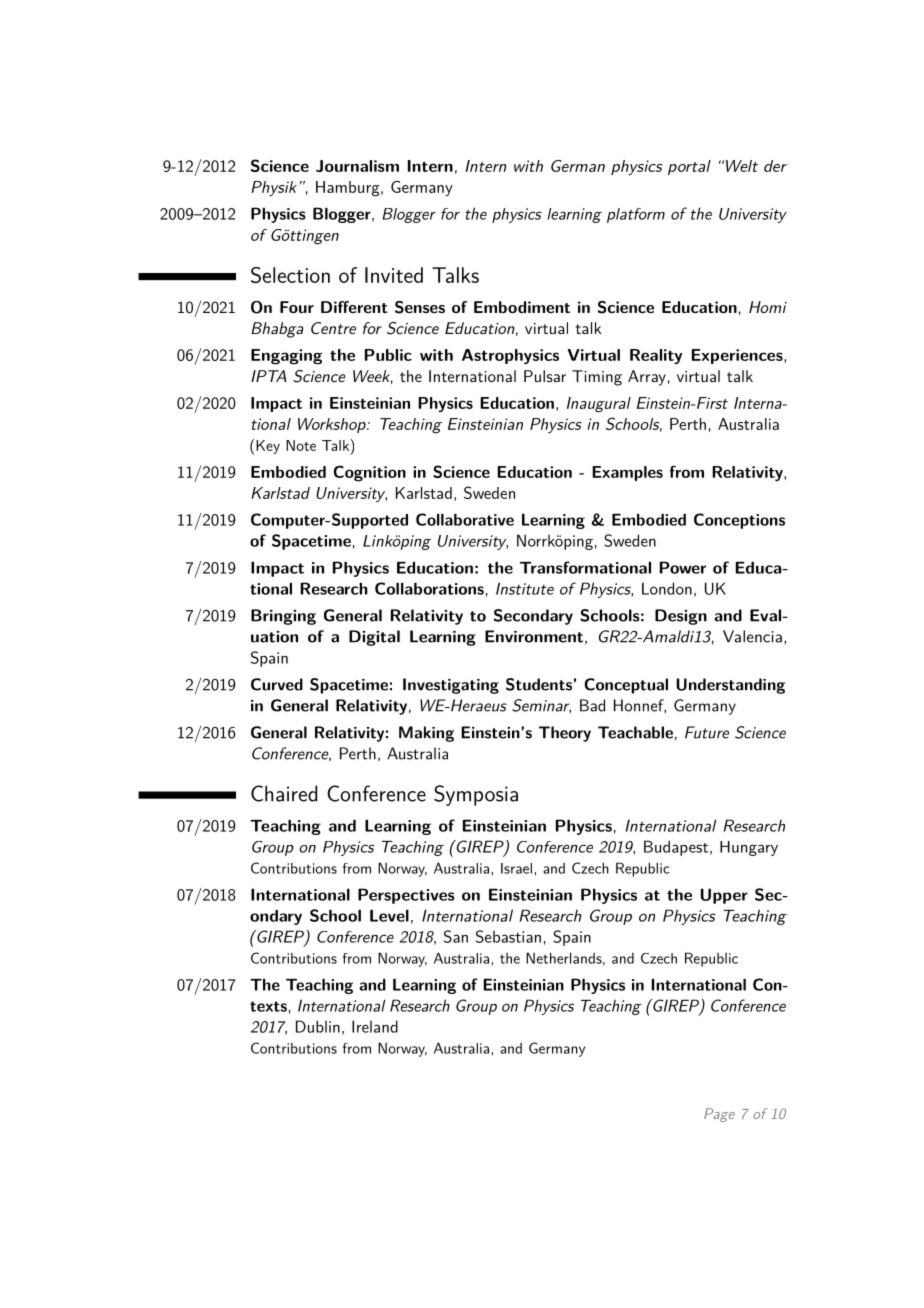  Describe the element at coordinates (539, 684) in the screenshot. I see `Students` at that location.
